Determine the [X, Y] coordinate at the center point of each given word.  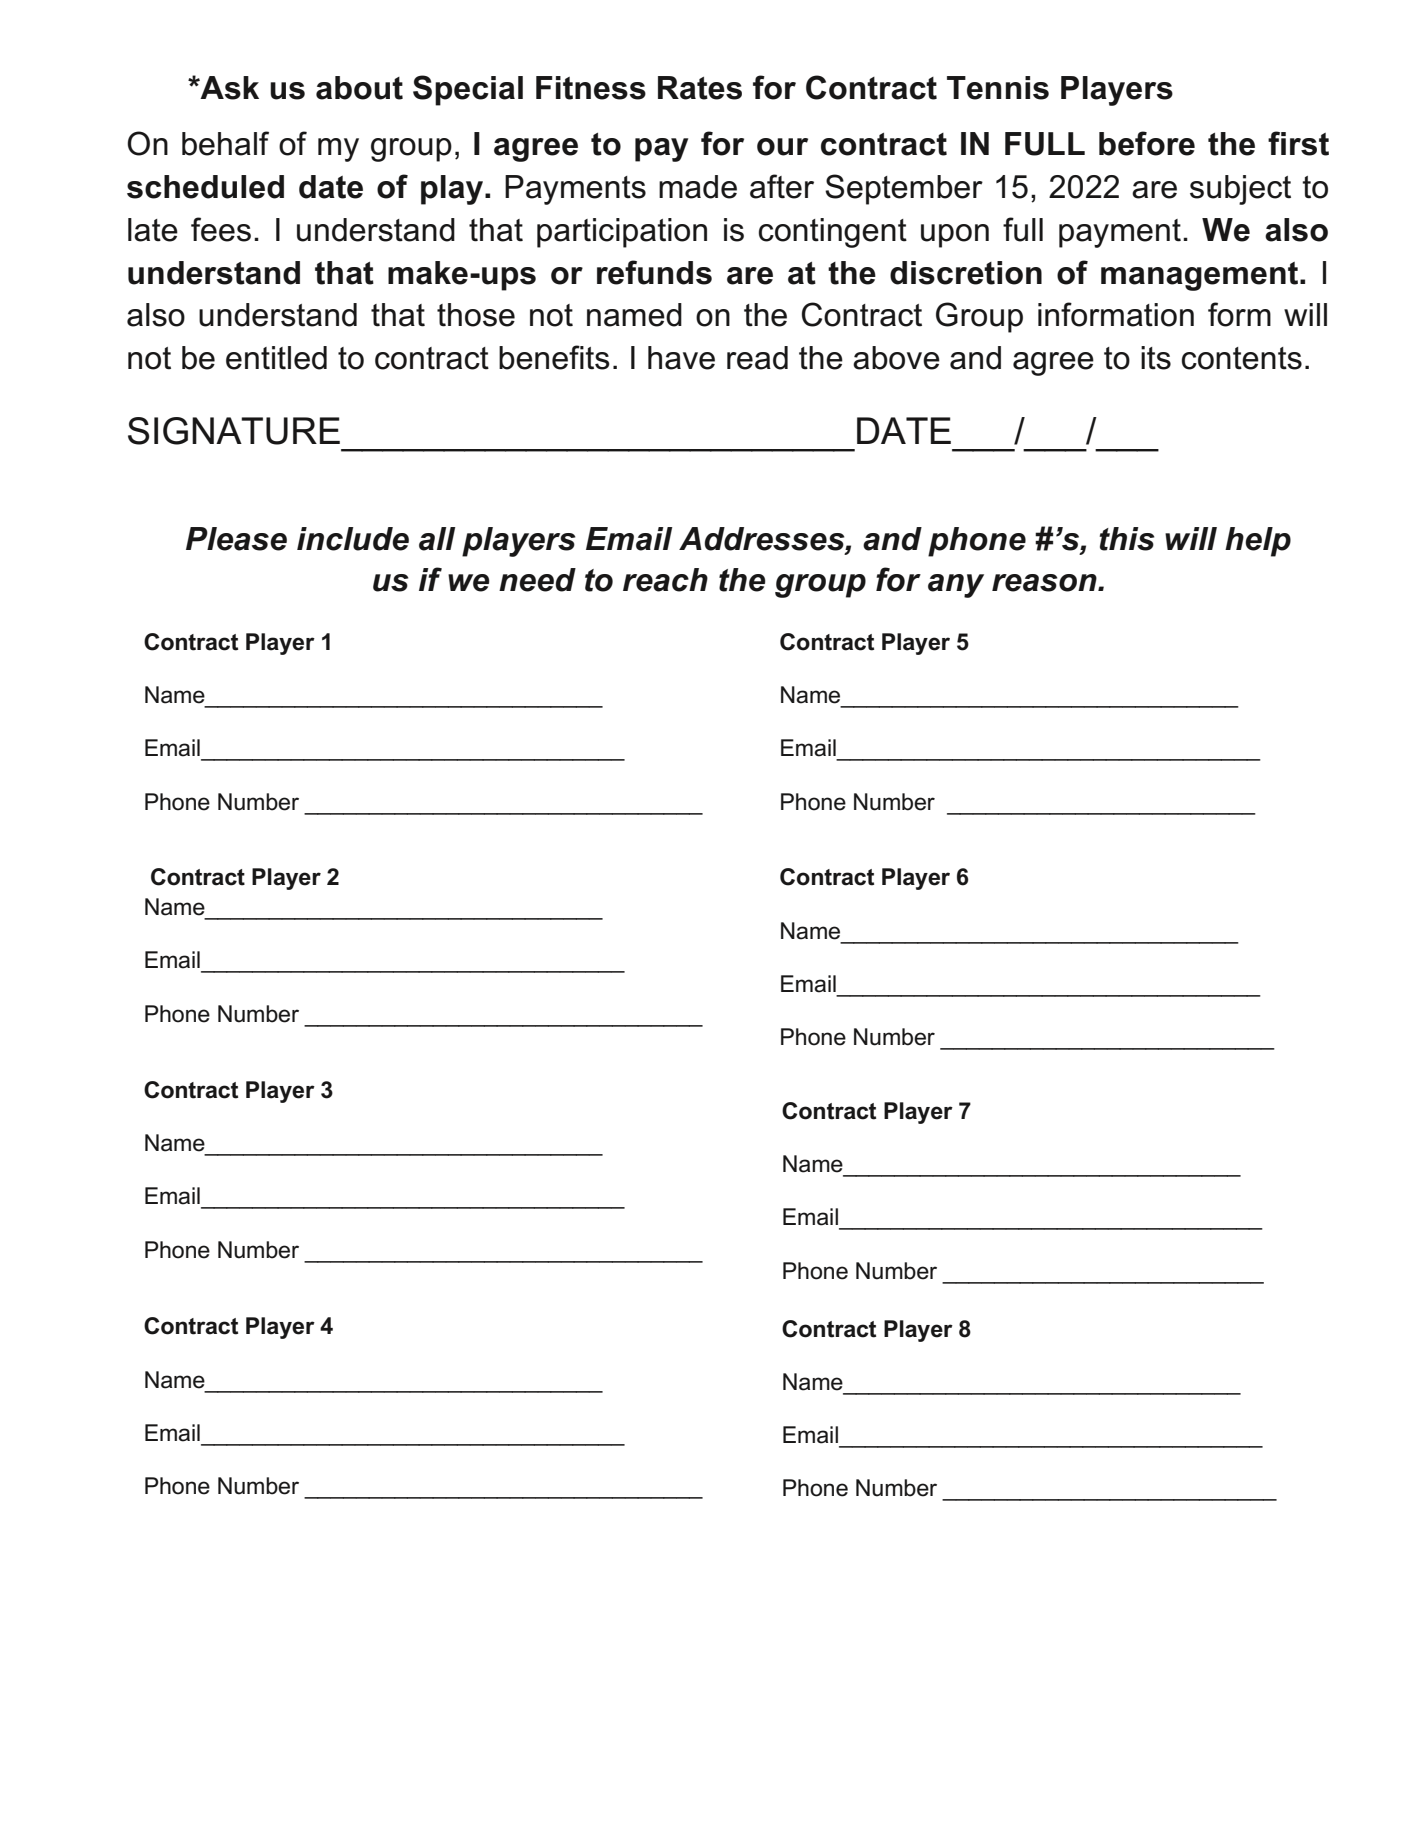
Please [236, 539]
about [359, 88]
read [757, 358]
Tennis [998, 88]
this [1127, 539]
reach [665, 580]
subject [1240, 190]
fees [221, 229]
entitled [276, 358]
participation [622, 233]
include [353, 539]
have [681, 358]
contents [1242, 358]
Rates [700, 88]
